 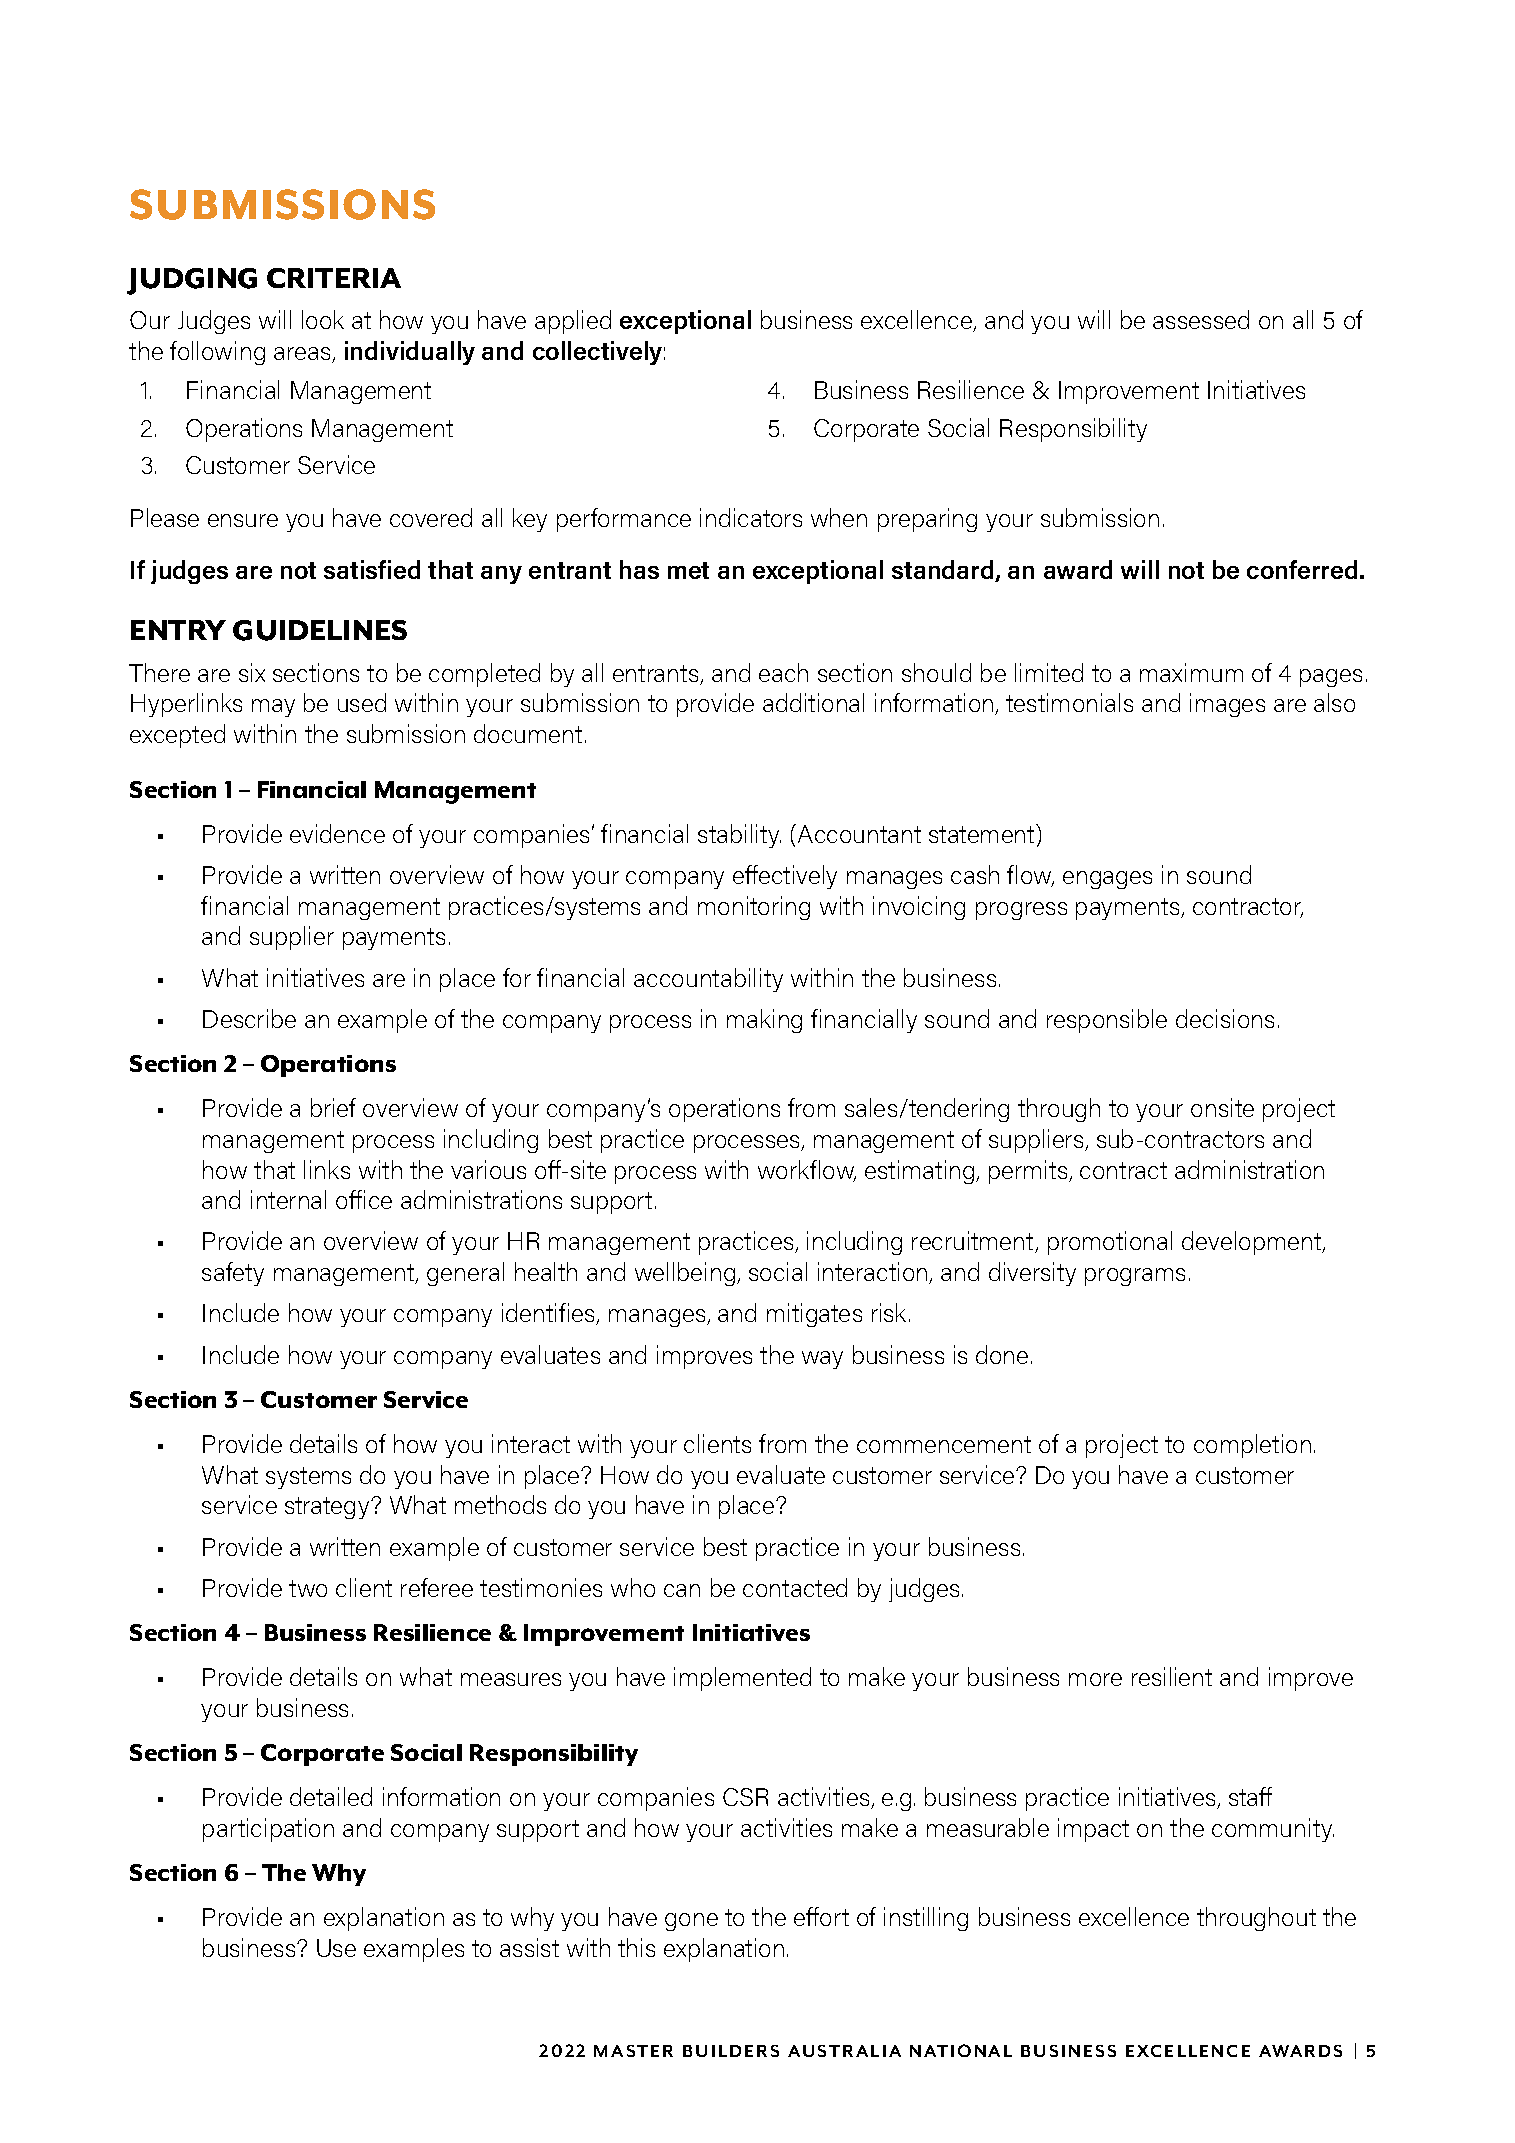 What do you see at coordinates (1201, 319) in the screenshot?
I see `assessed` at bounding box center [1201, 319].
